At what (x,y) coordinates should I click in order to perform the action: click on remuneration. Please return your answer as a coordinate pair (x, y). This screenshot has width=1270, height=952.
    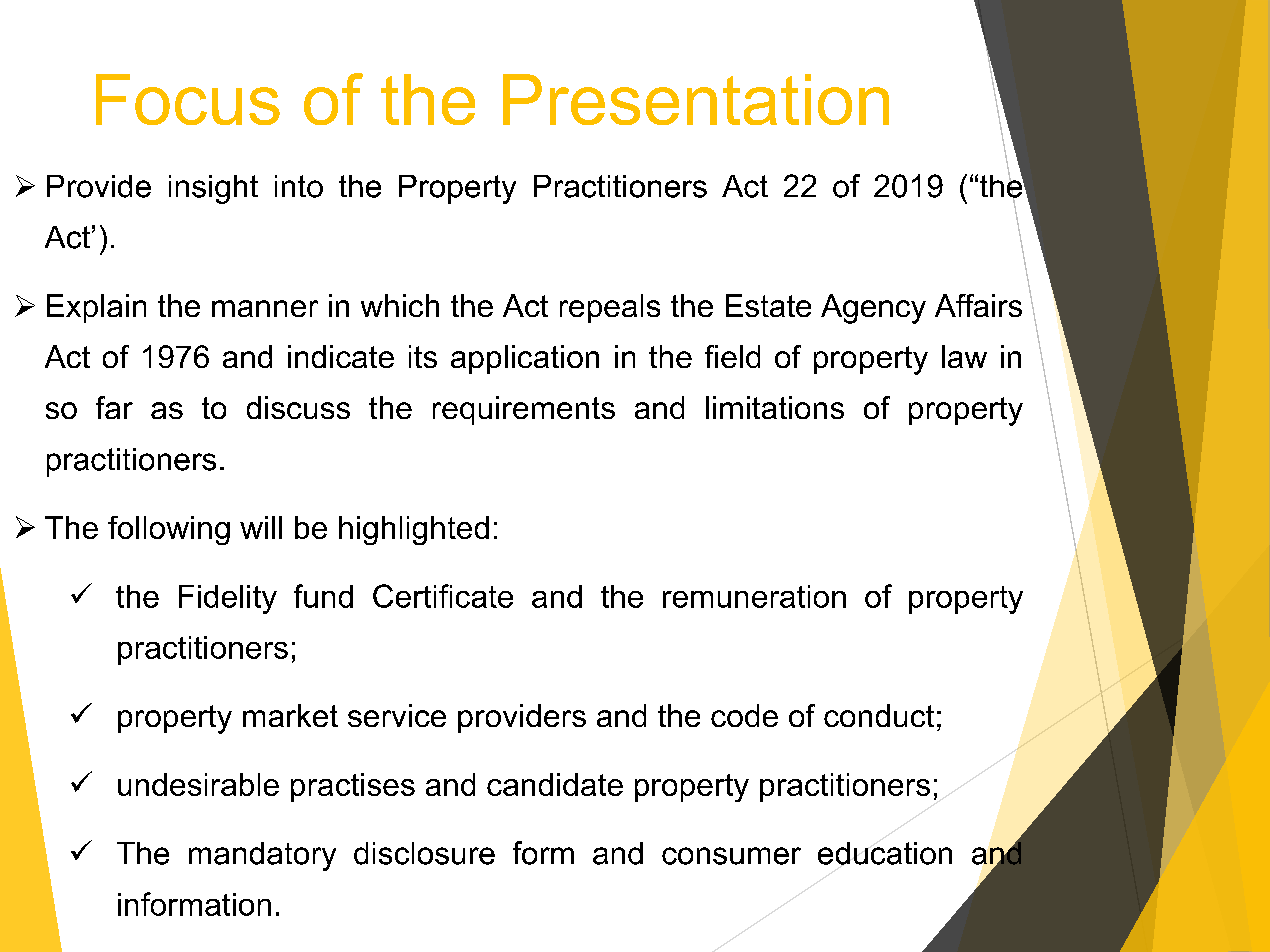
    Looking at the image, I should click on (754, 596).
